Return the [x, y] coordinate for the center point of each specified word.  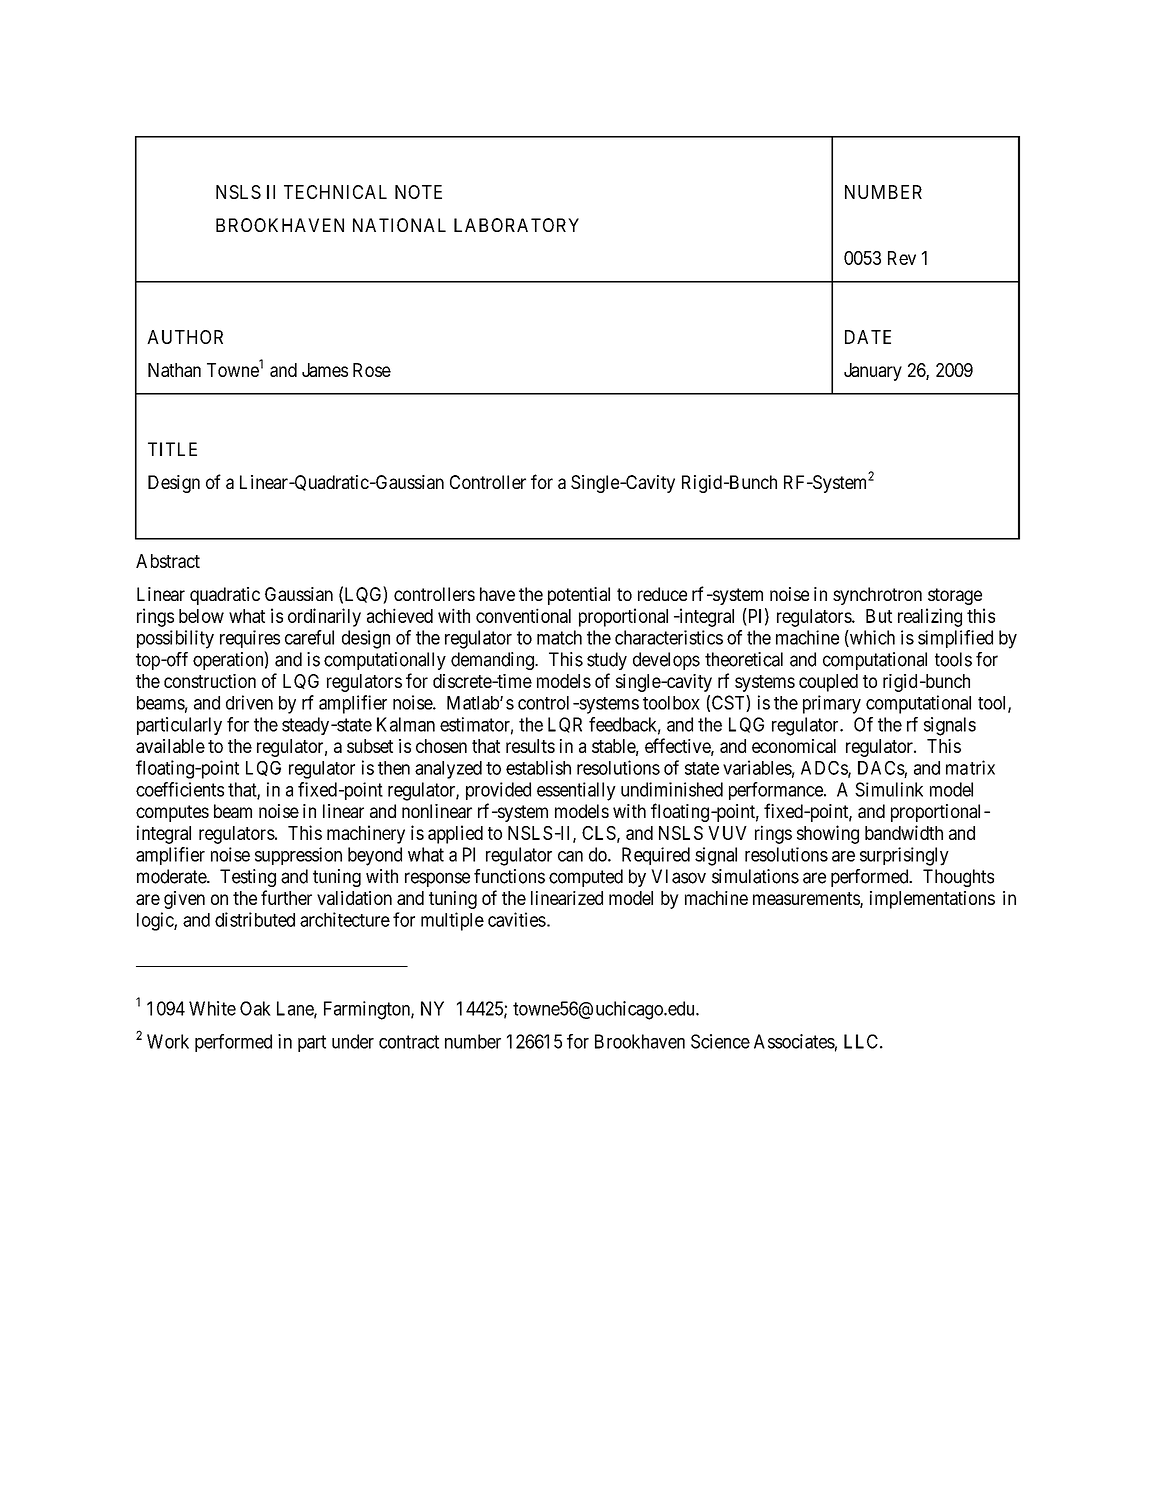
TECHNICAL [335, 192]
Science [720, 1041]
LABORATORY [516, 225]
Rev [902, 258]
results [530, 746]
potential [579, 596]
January [873, 372]
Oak [255, 1008]
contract [409, 1042]
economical [794, 746]
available [170, 746]
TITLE [172, 449]
